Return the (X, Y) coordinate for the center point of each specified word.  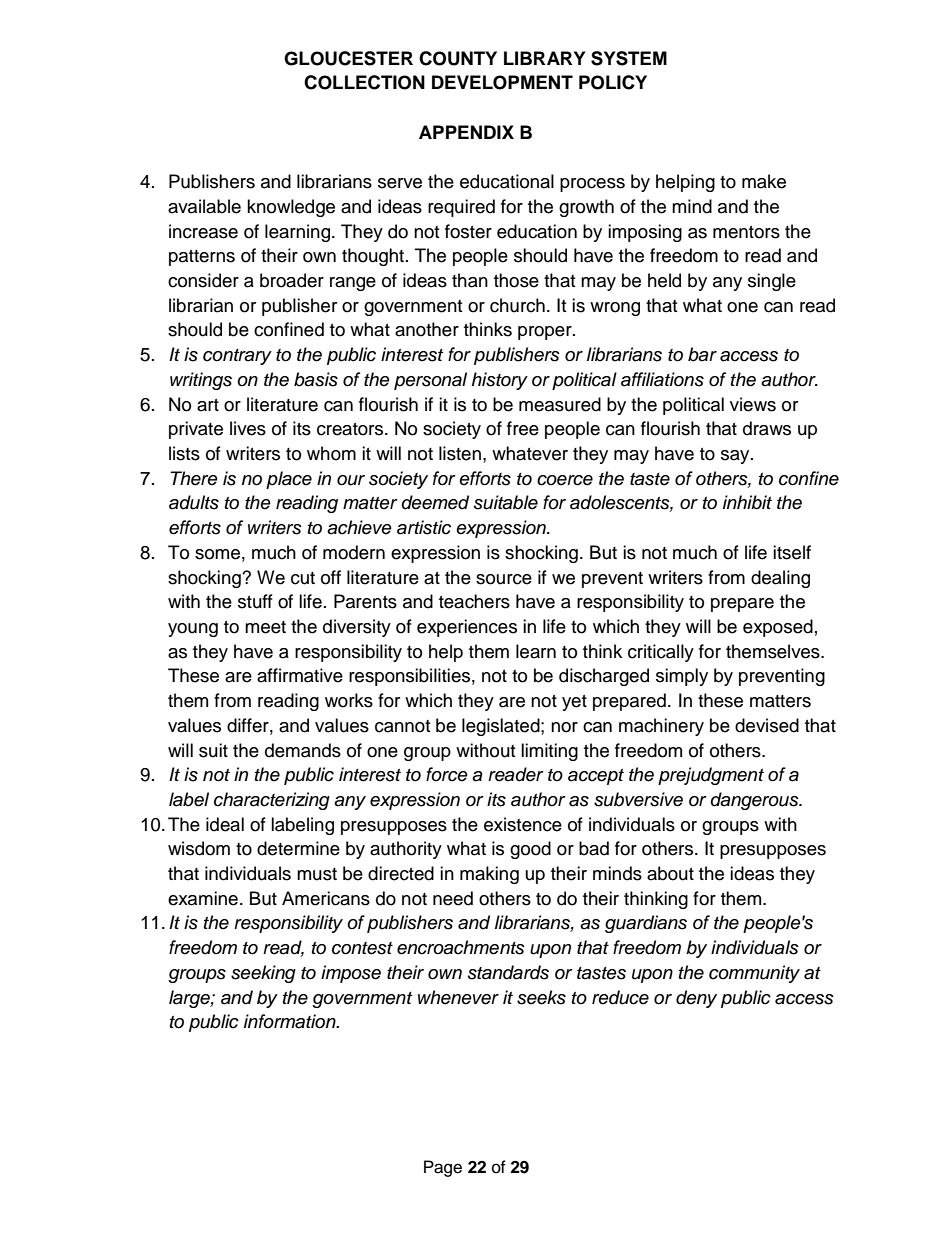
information (291, 1021)
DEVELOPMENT (502, 82)
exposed (778, 628)
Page (443, 1168)
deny (696, 999)
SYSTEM (629, 58)
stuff (255, 601)
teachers (474, 601)
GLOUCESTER (348, 58)
